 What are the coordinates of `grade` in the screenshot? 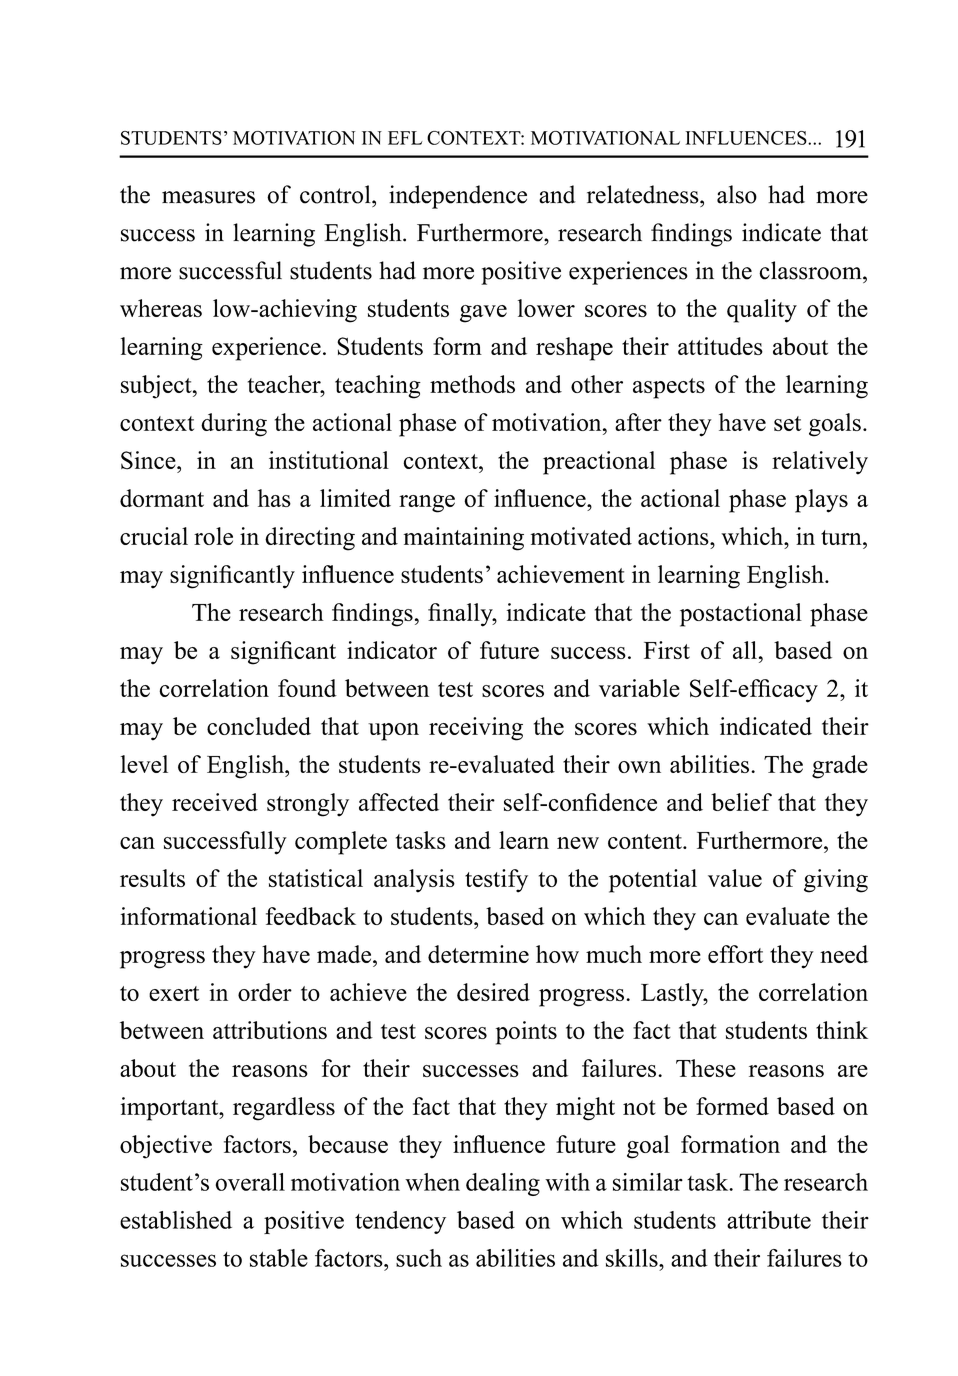 It's located at (840, 767).
